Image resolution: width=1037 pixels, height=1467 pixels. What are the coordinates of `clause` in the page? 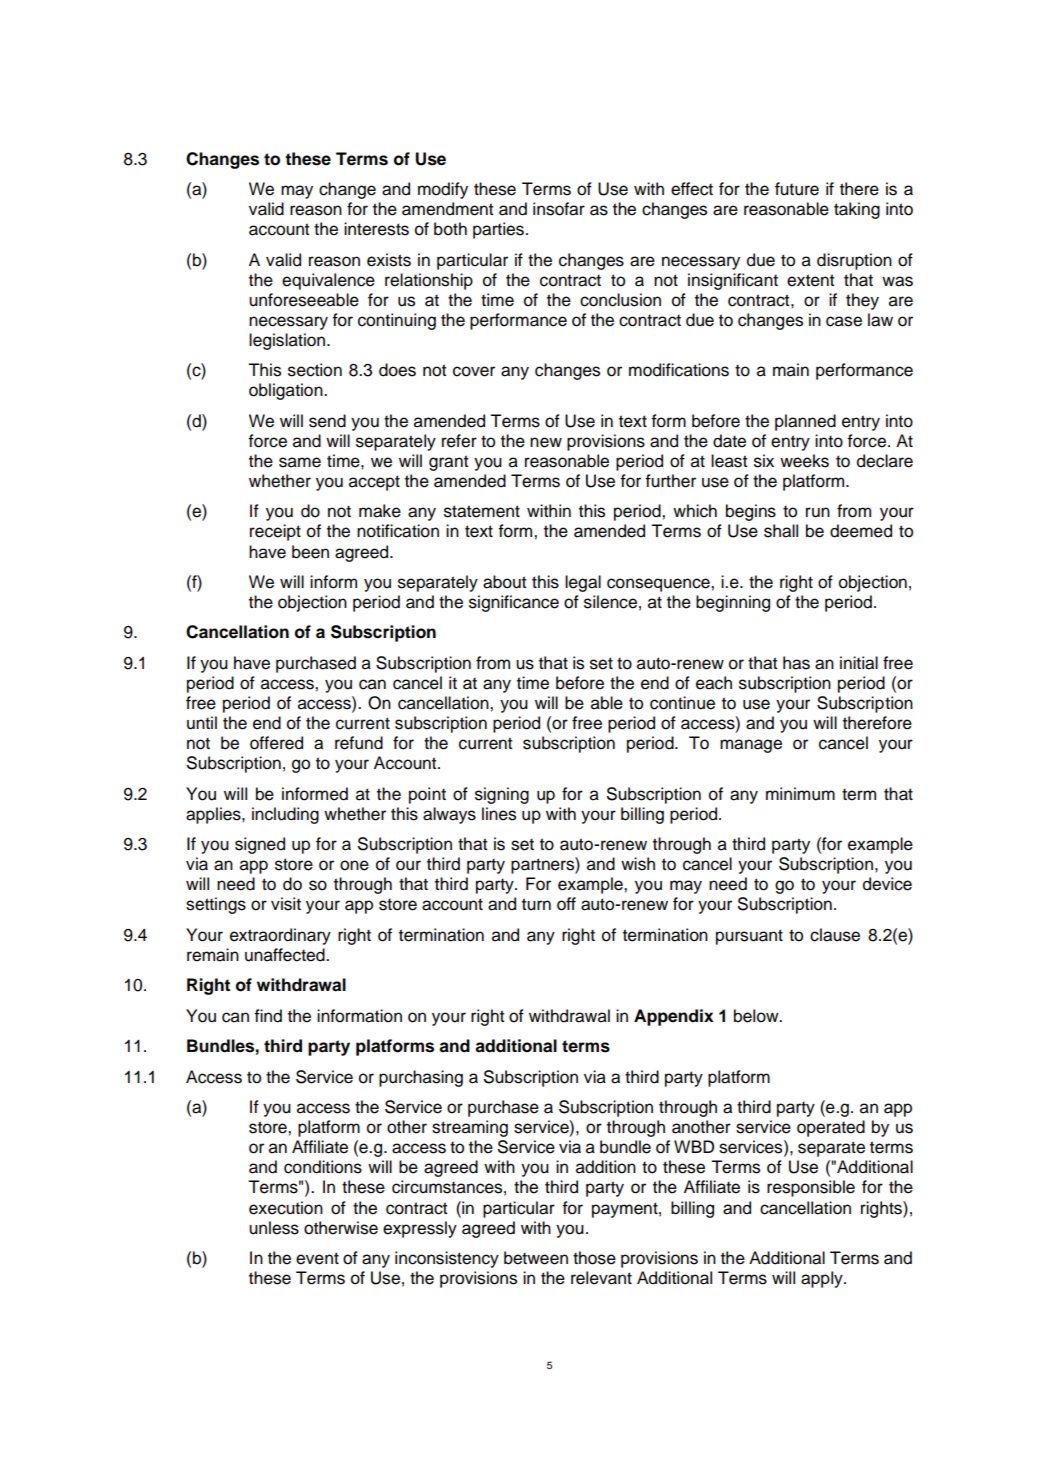 It's located at (835, 935).
